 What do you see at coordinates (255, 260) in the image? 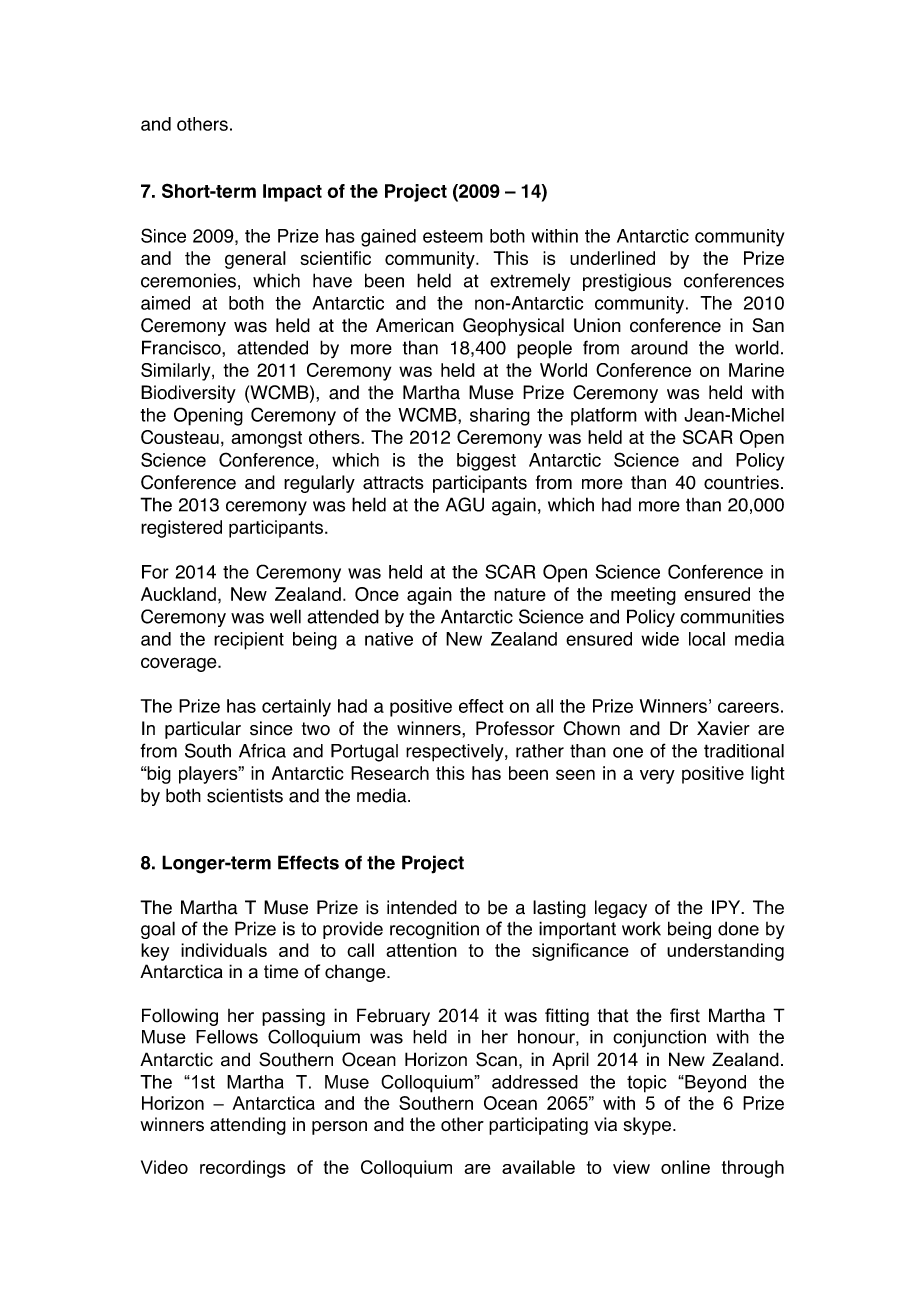
I see `general` at bounding box center [255, 260].
